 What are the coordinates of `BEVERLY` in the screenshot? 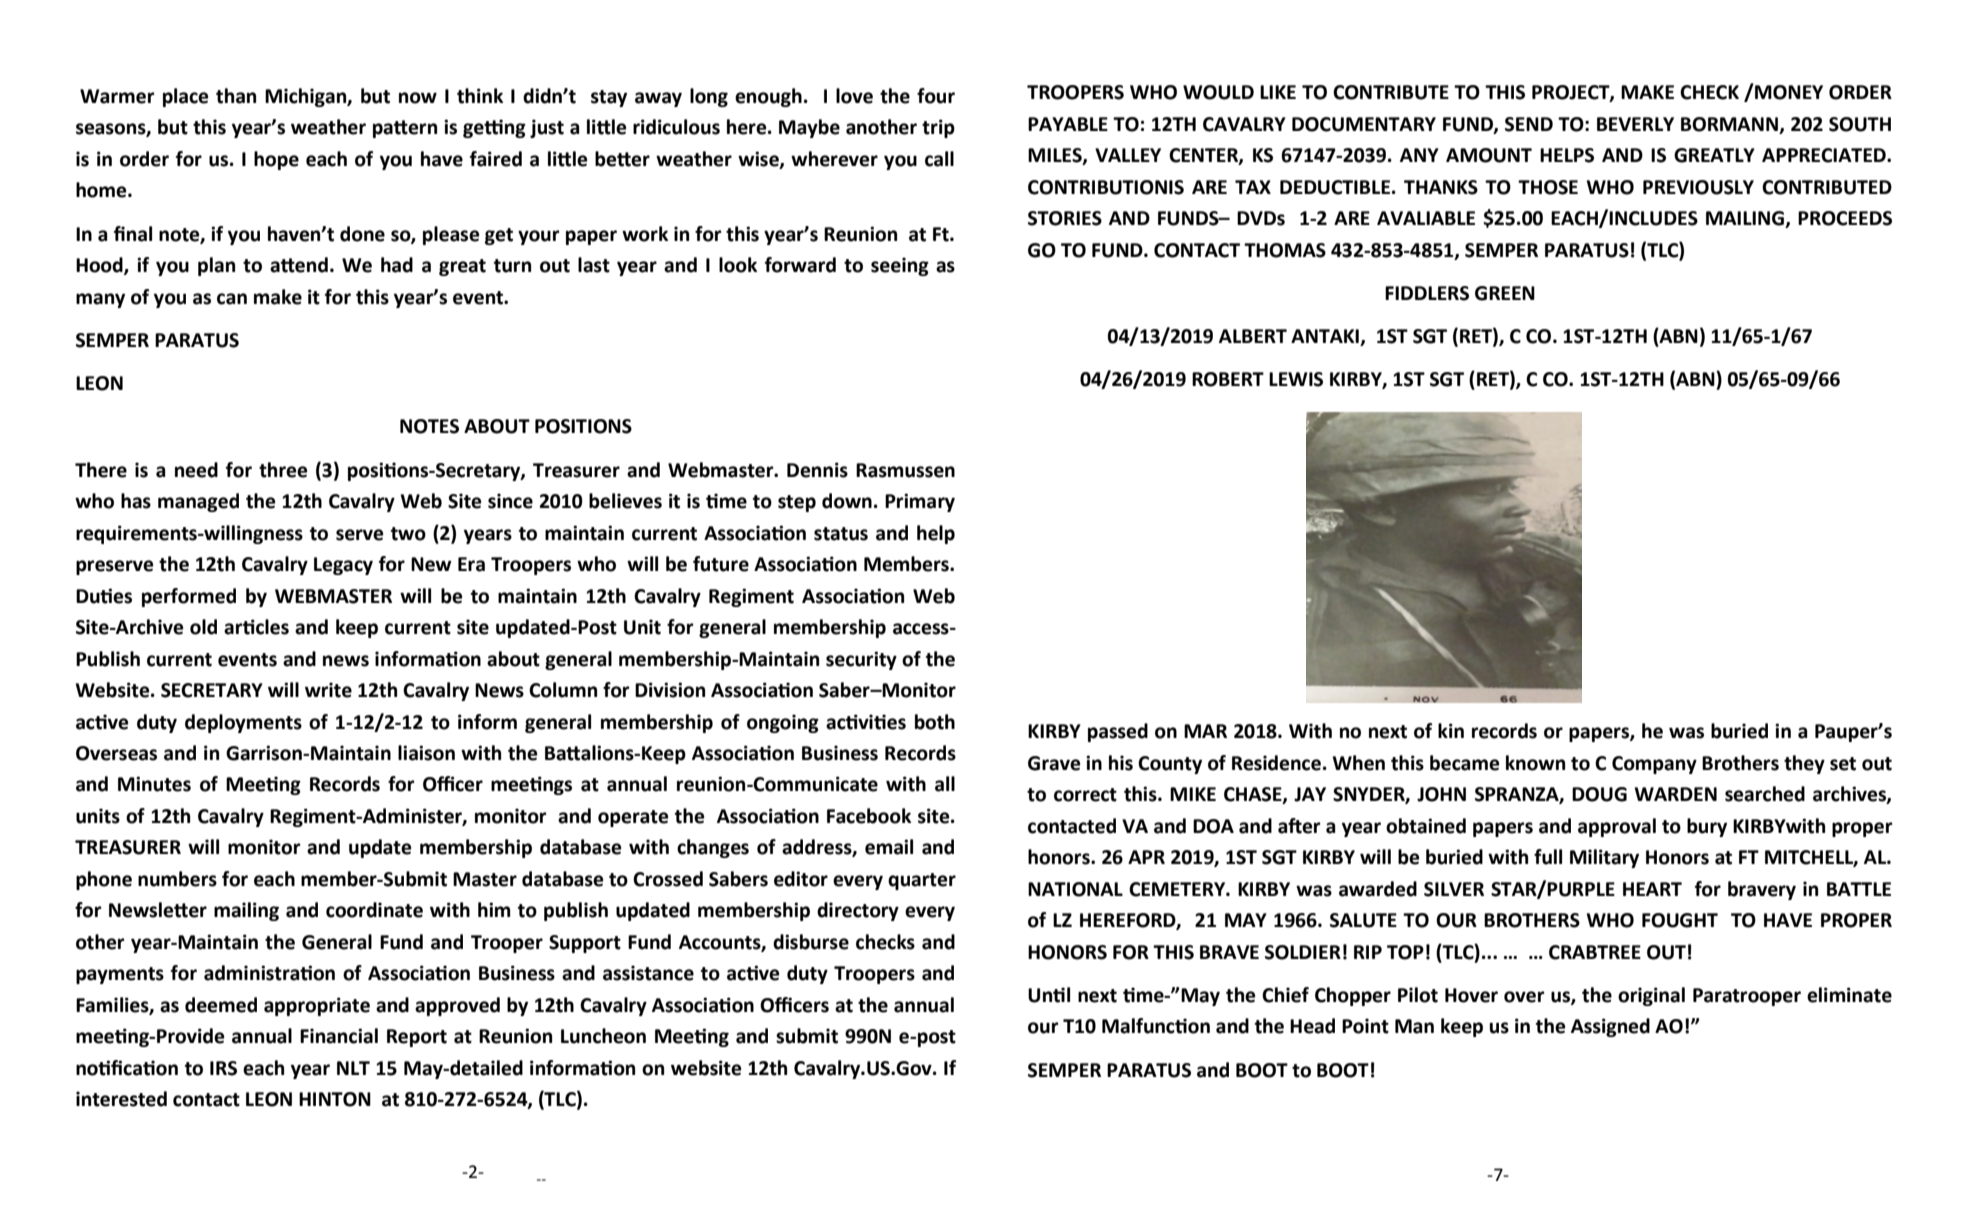 It's located at (1635, 124).
